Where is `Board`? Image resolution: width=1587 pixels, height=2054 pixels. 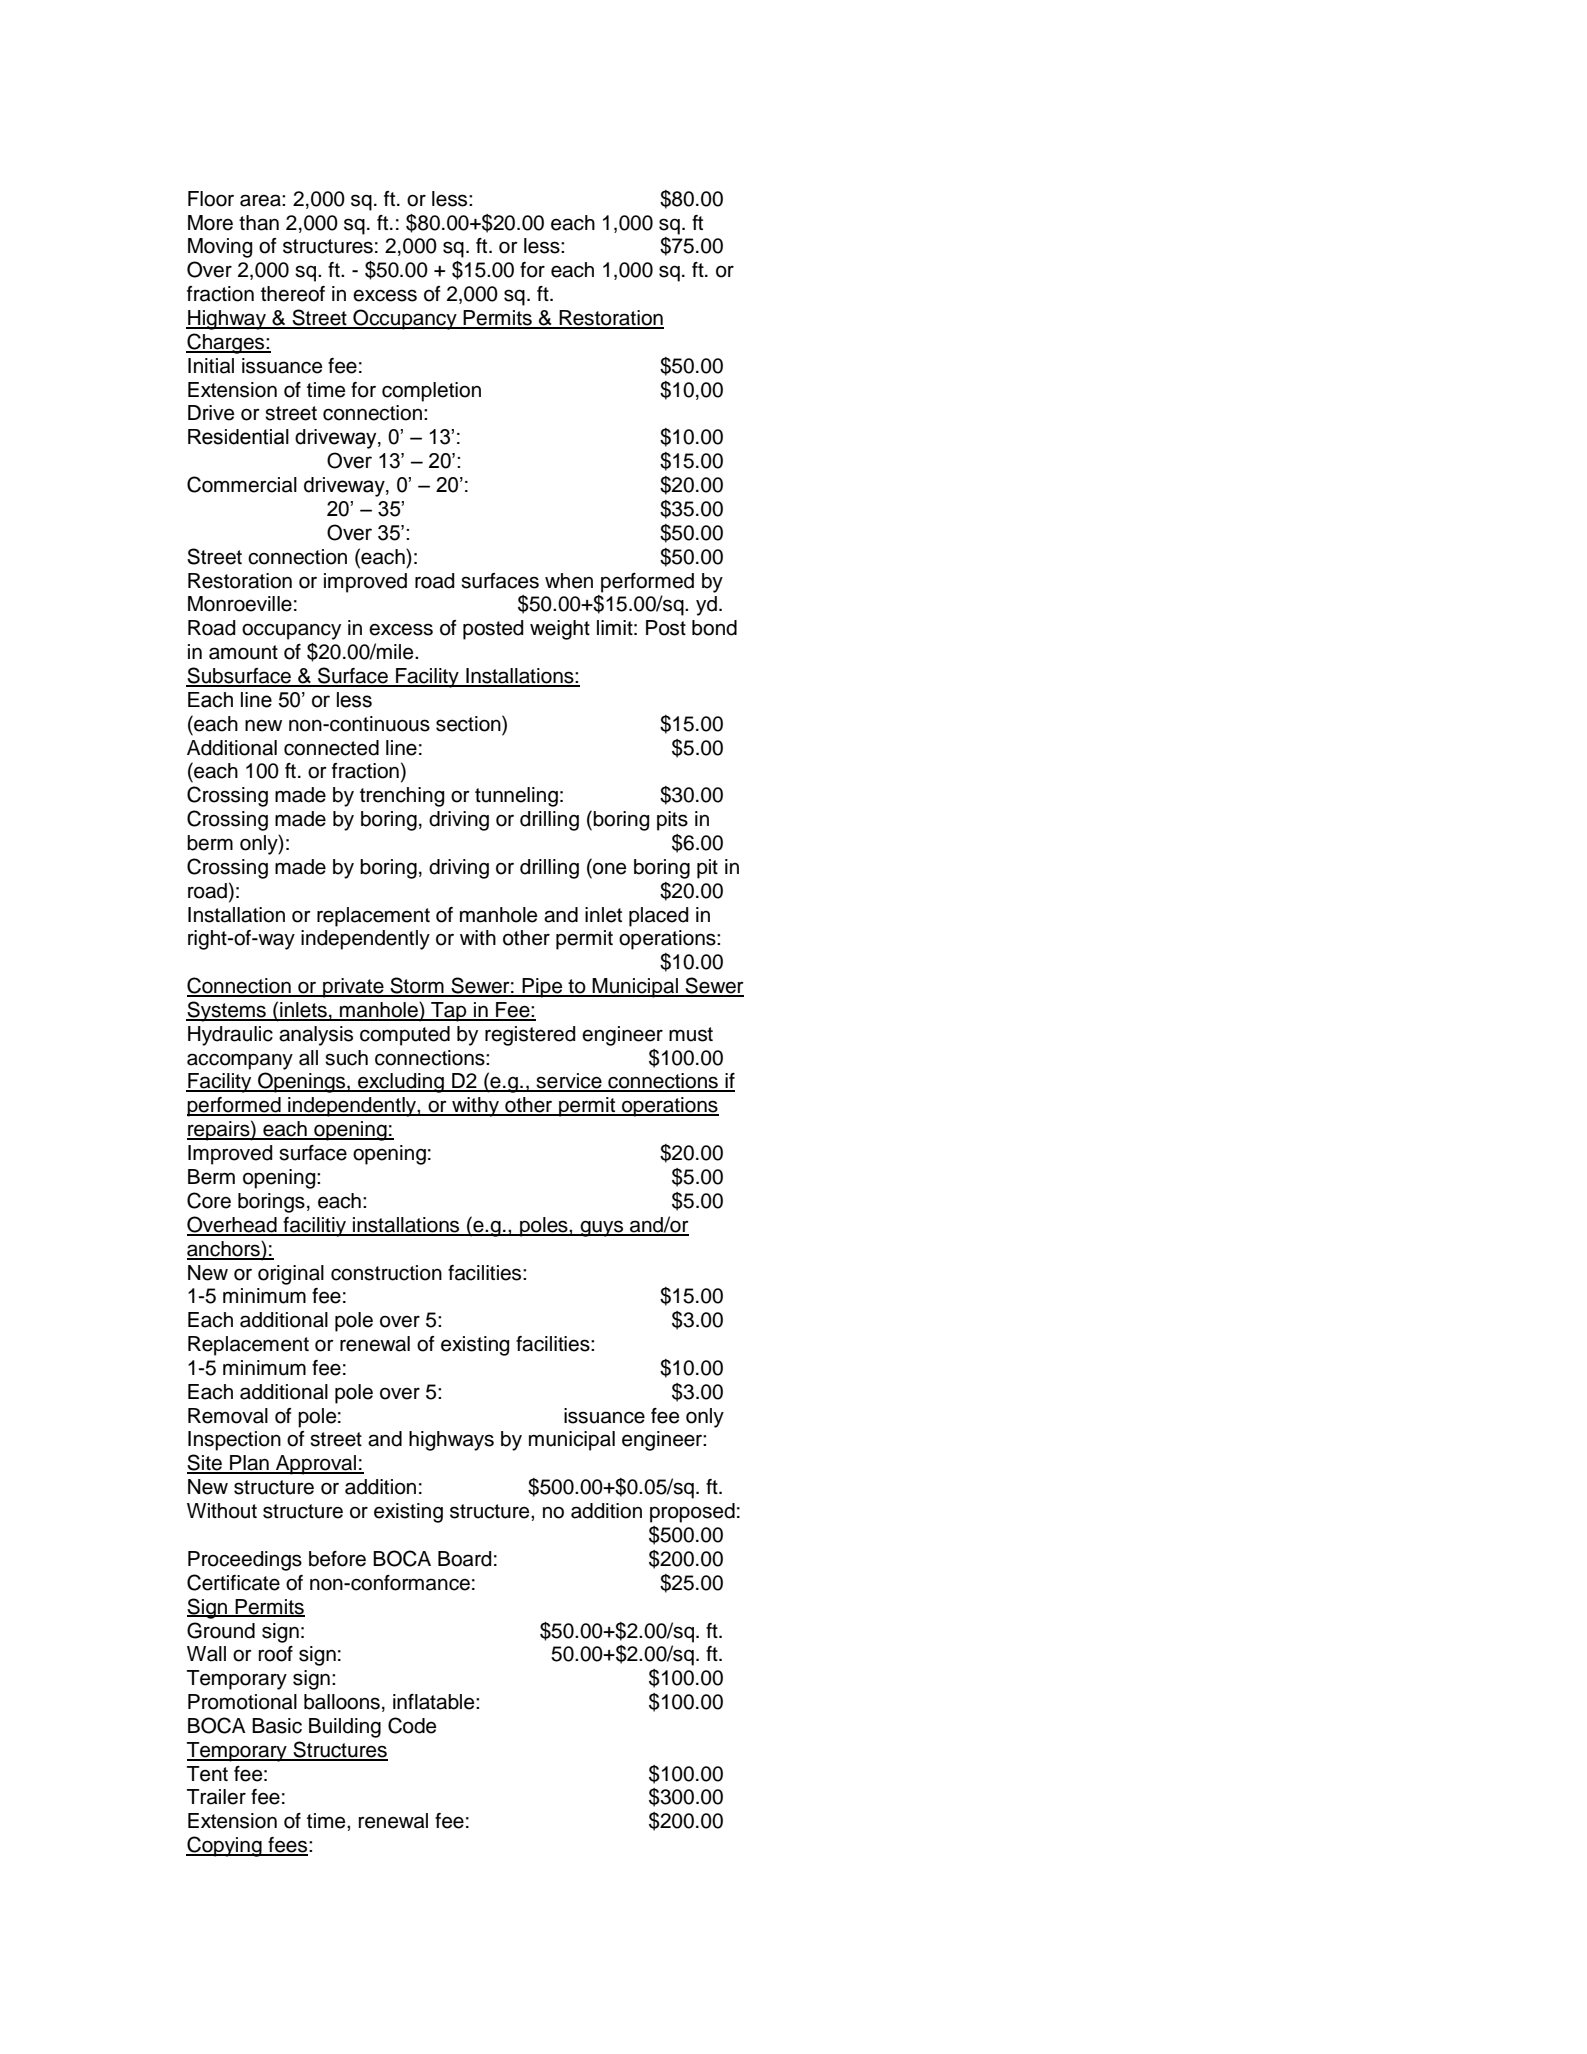 Board is located at coordinates (465, 1559).
